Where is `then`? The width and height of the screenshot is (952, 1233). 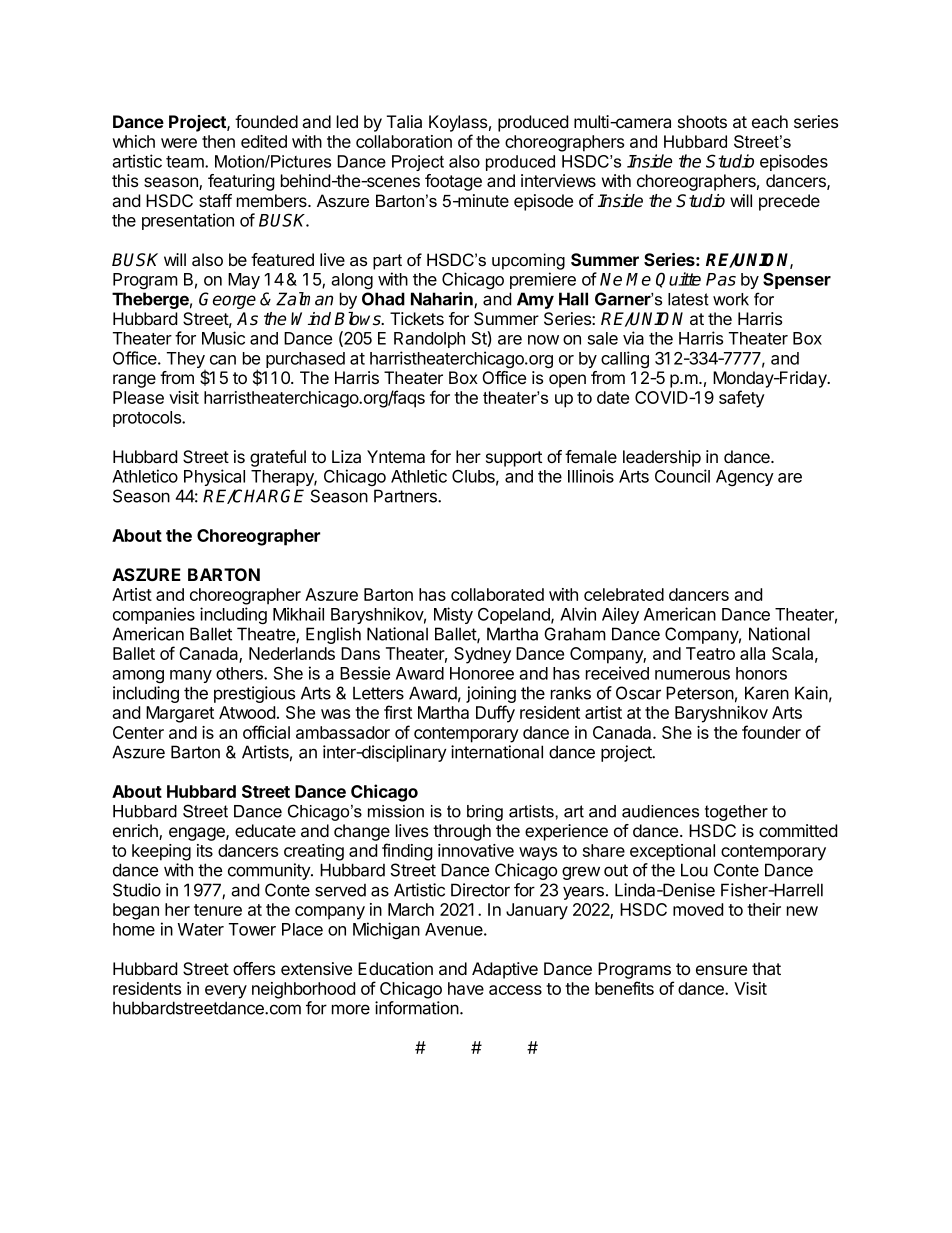
then is located at coordinates (218, 141).
